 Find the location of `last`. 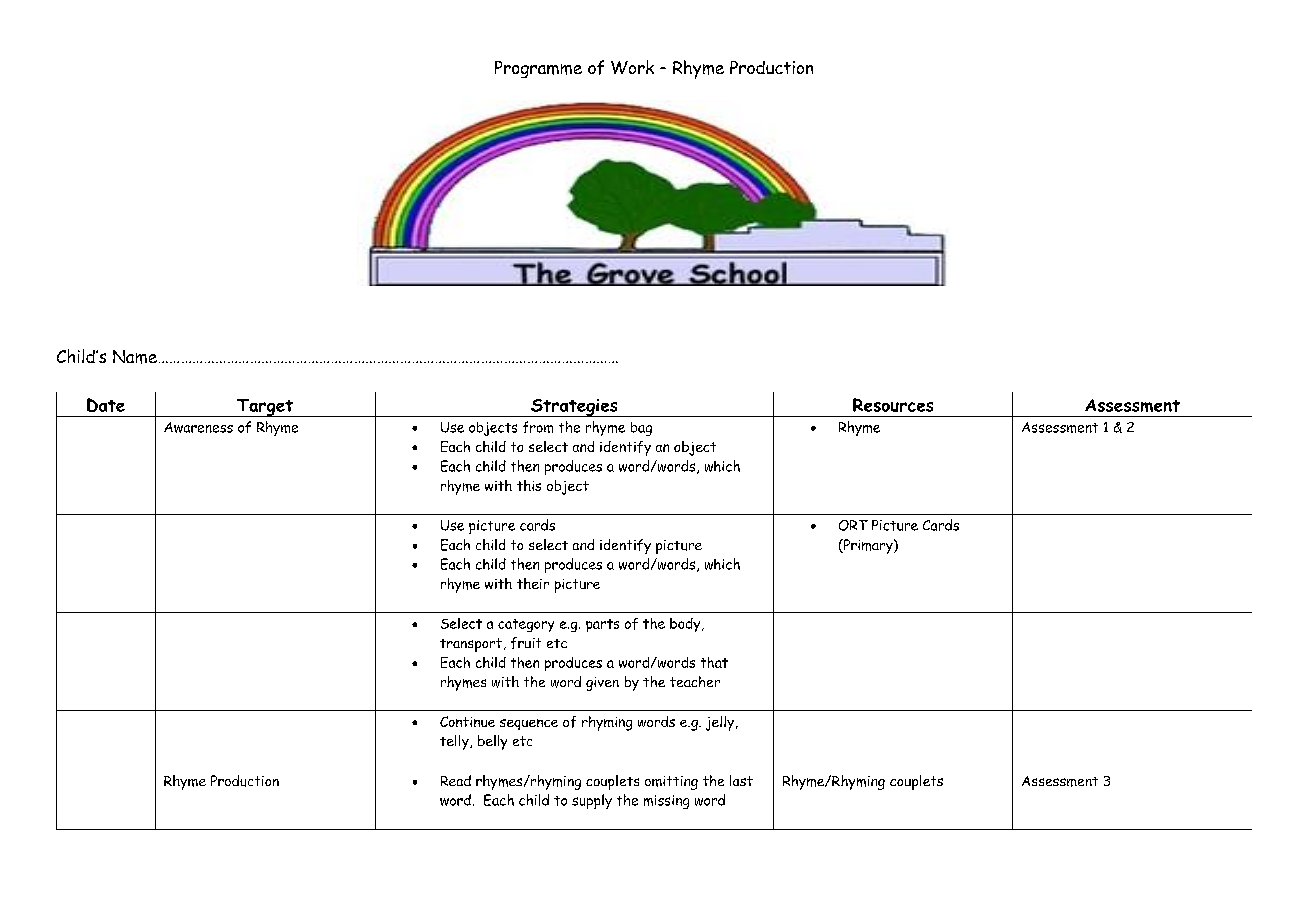

last is located at coordinates (741, 780).
